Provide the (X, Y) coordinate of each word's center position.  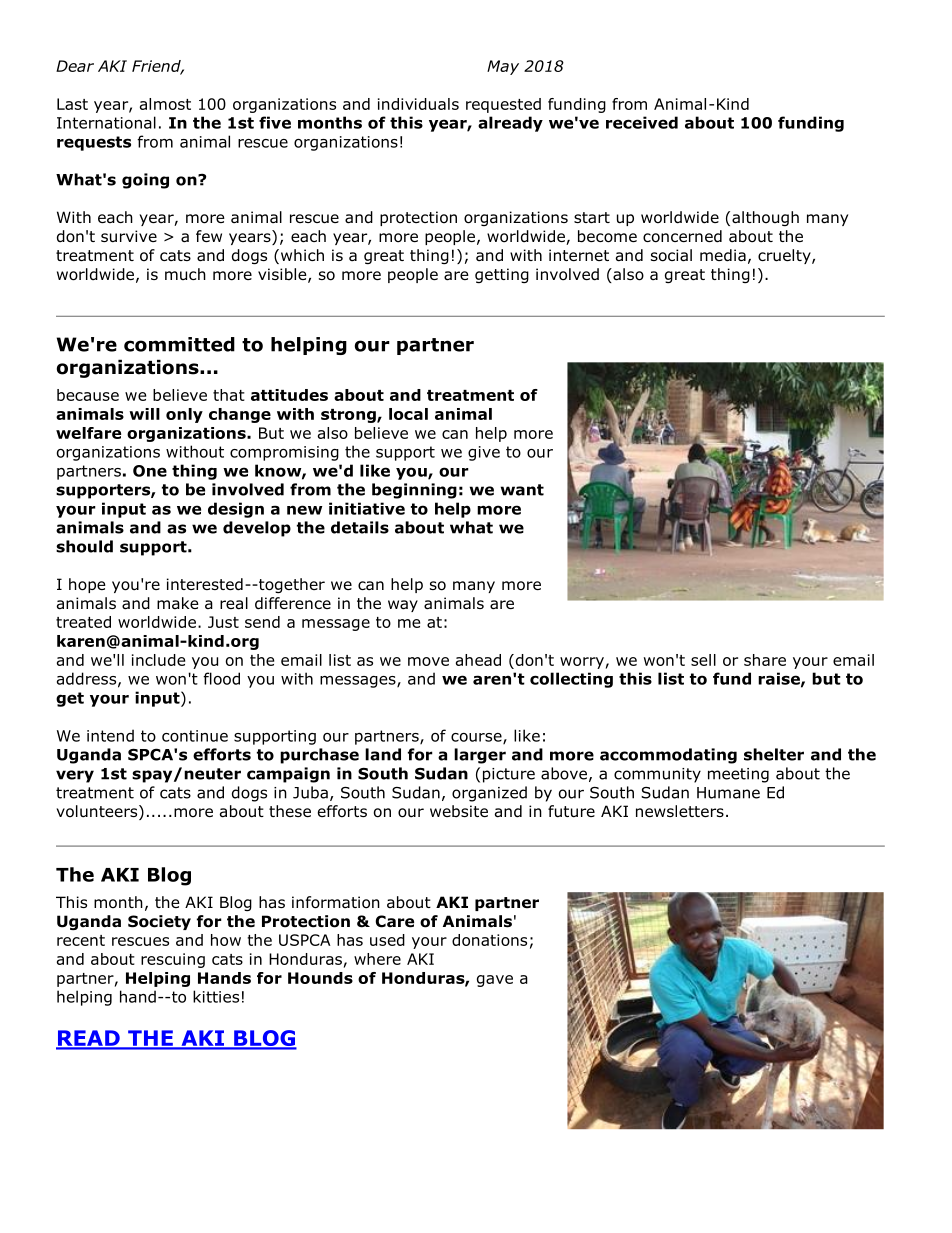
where (377, 959)
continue (195, 736)
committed (179, 344)
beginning (414, 491)
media (723, 255)
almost (165, 104)
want (522, 490)
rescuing (173, 960)
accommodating (668, 756)
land (383, 754)
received (642, 122)
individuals (418, 104)
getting (502, 275)
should (84, 546)
